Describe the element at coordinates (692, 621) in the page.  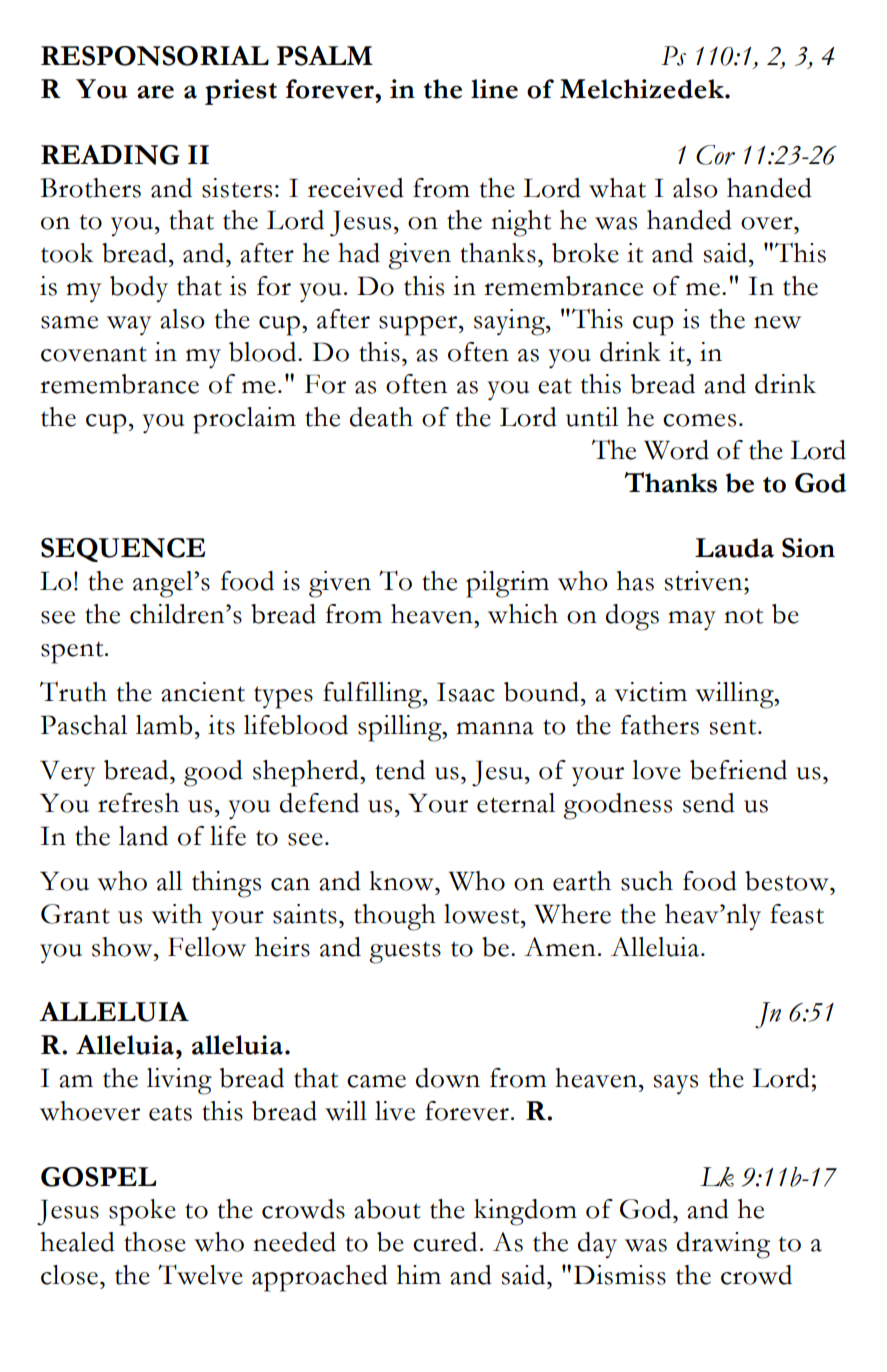
I see `may` at that location.
